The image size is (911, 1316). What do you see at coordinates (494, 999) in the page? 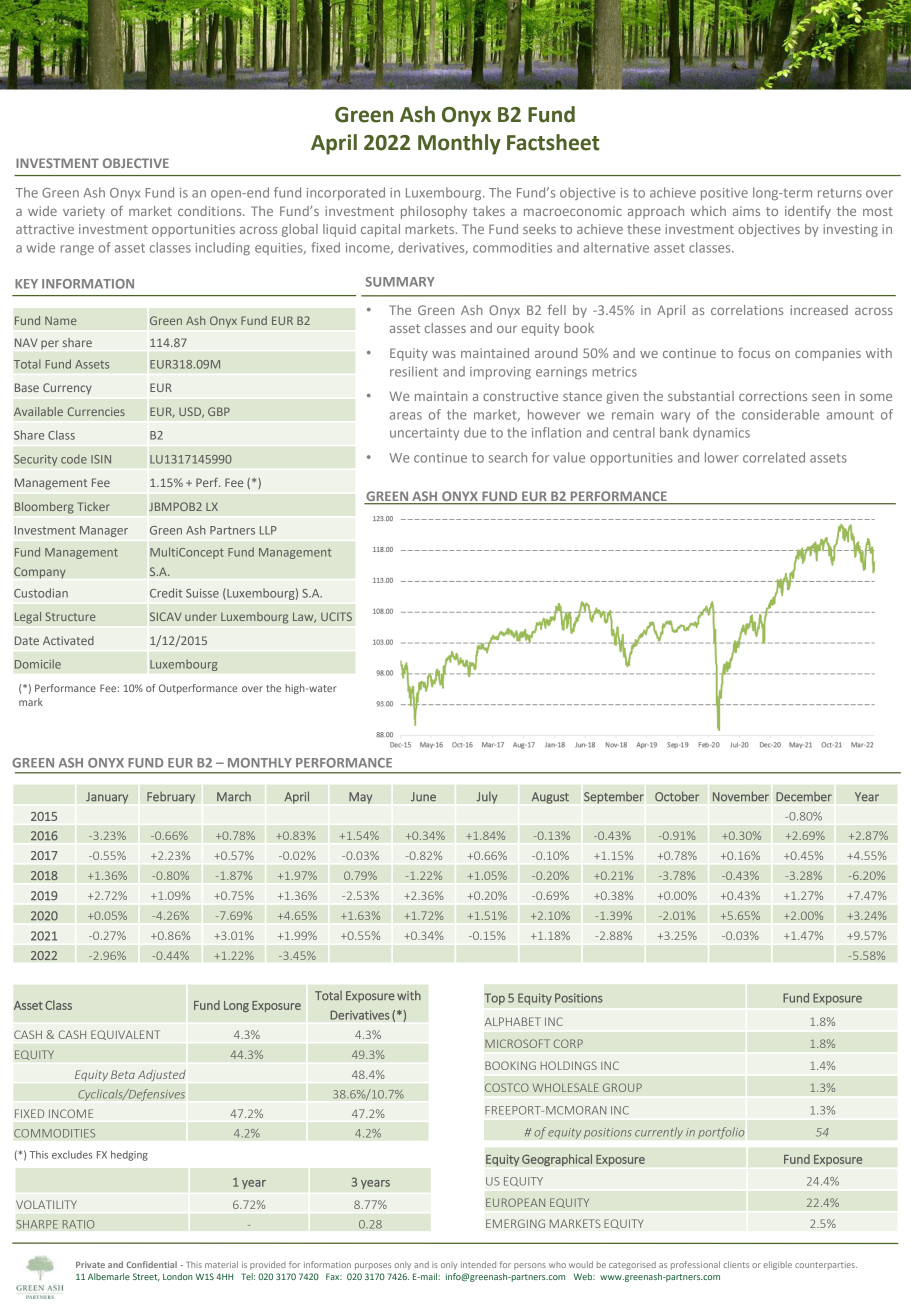
I see `Top` at bounding box center [494, 999].
